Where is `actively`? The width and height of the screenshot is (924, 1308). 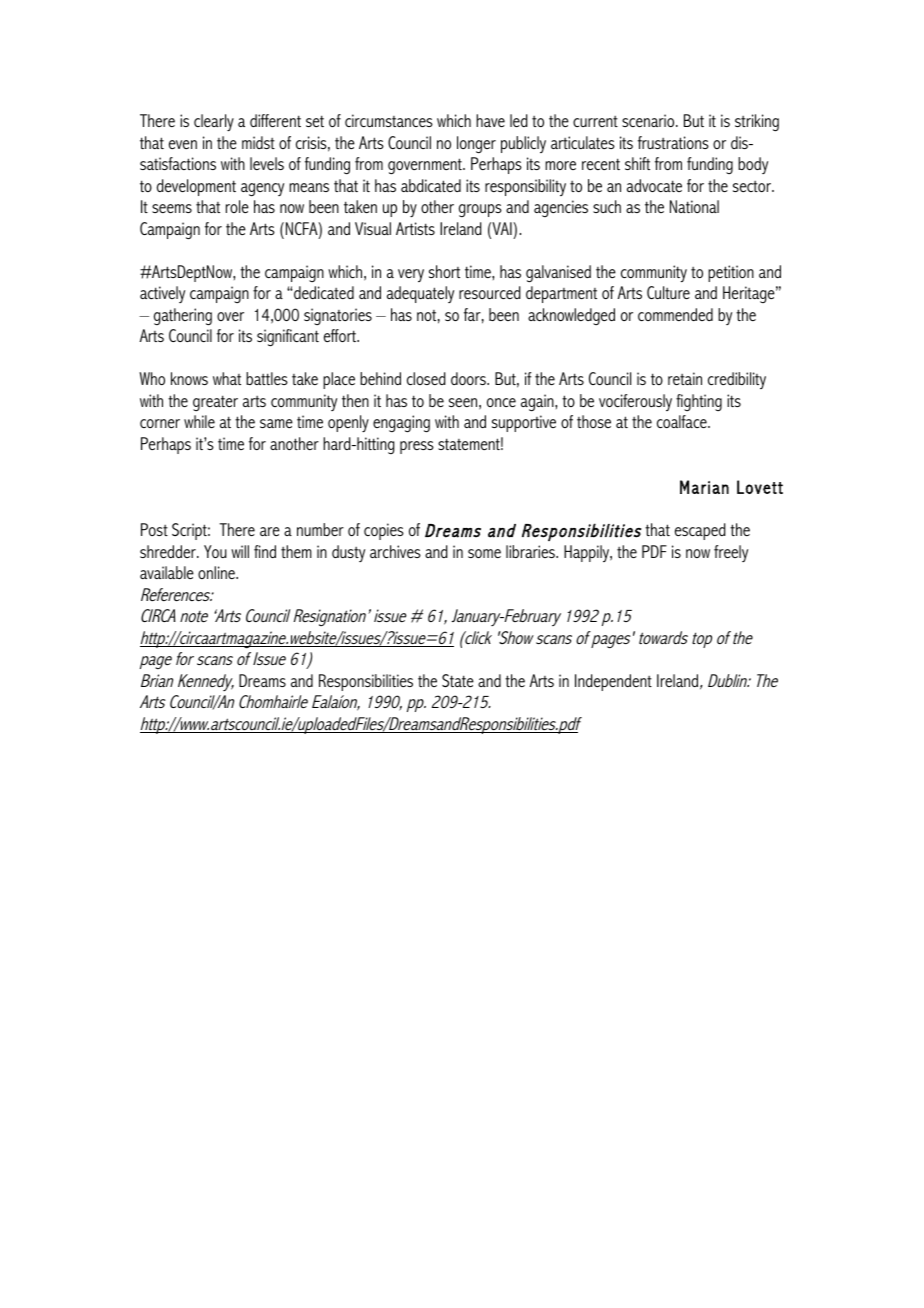
actively is located at coordinates (162, 294).
